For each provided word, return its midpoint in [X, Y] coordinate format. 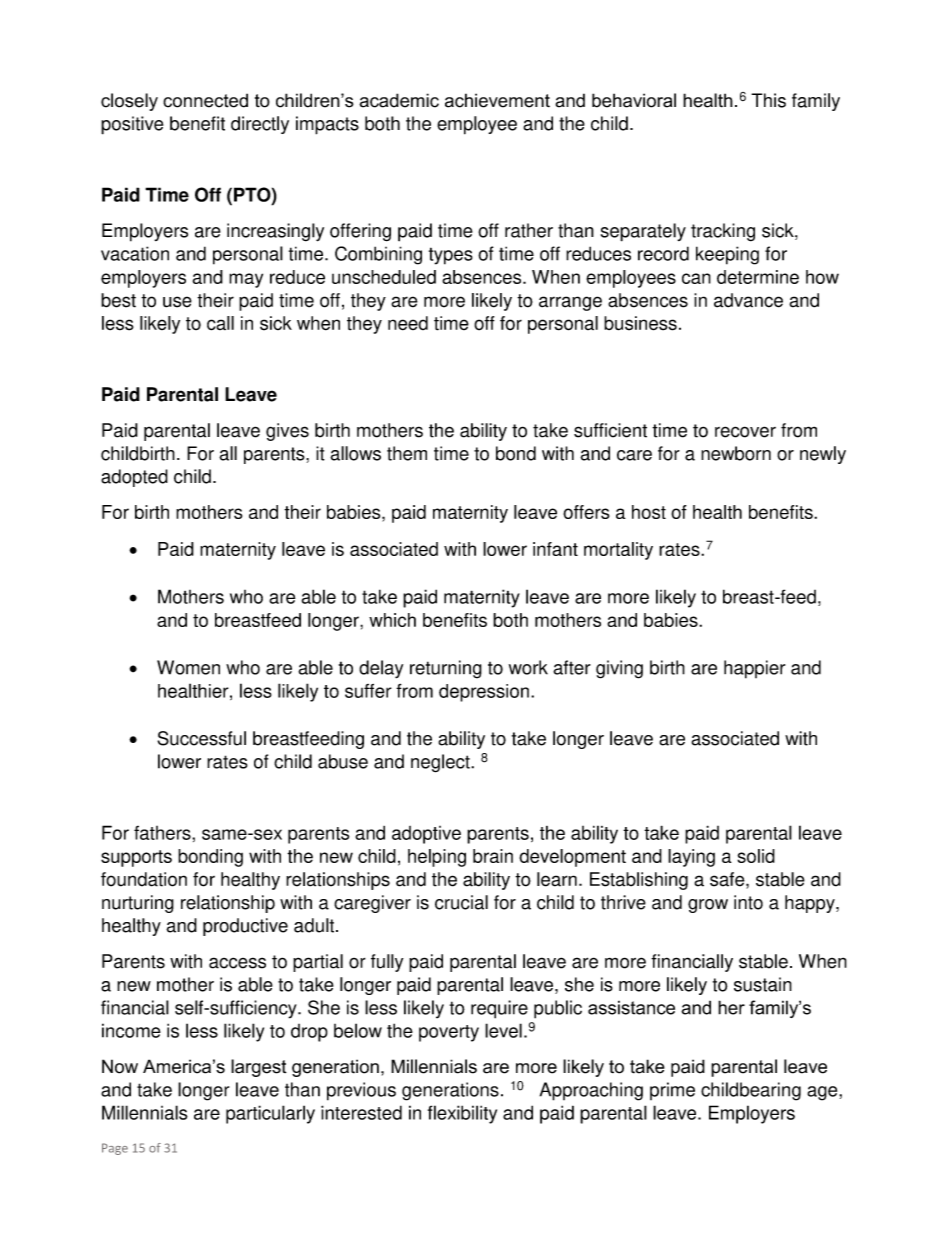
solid [756, 856]
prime [672, 1091]
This [768, 100]
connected [205, 100]
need [408, 323]
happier [754, 669]
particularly [270, 1114]
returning [446, 669]
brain [493, 856]
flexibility [462, 1114]
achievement [497, 100]
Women [188, 667]
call [220, 323]
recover [745, 432]
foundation [144, 879]
